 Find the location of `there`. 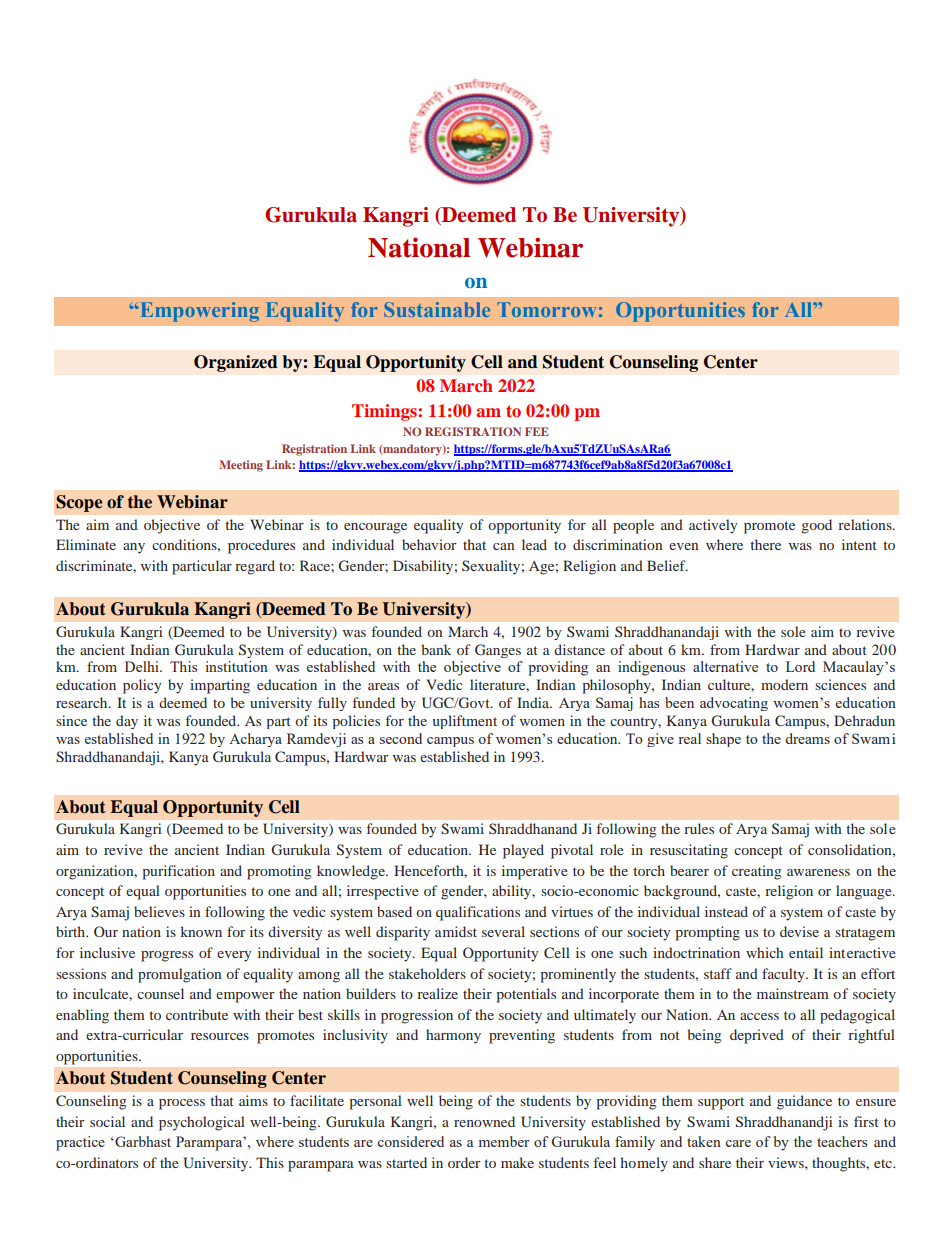

there is located at coordinates (765, 544).
